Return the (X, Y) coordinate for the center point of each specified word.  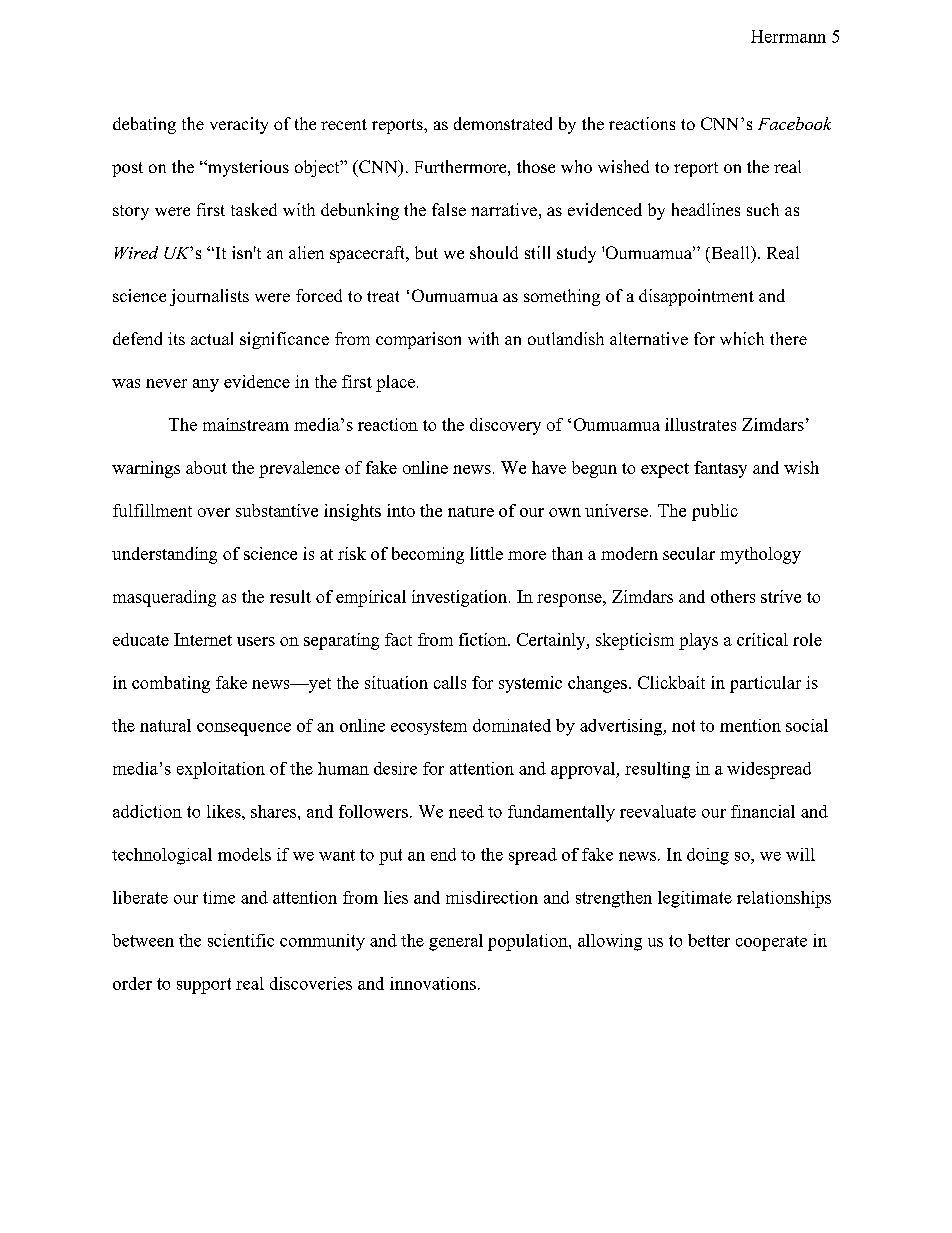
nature (471, 511)
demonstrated (503, 123)
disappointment (696, 297)
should (494, 252)
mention (750, 725)
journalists (209, 297)
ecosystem (429, 727)
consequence (244, 729)
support (204, 986)
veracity (239, 125)
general (456, 942)
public (715, 512)
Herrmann (788, 36)
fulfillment (152, 510)
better (709, 940)
